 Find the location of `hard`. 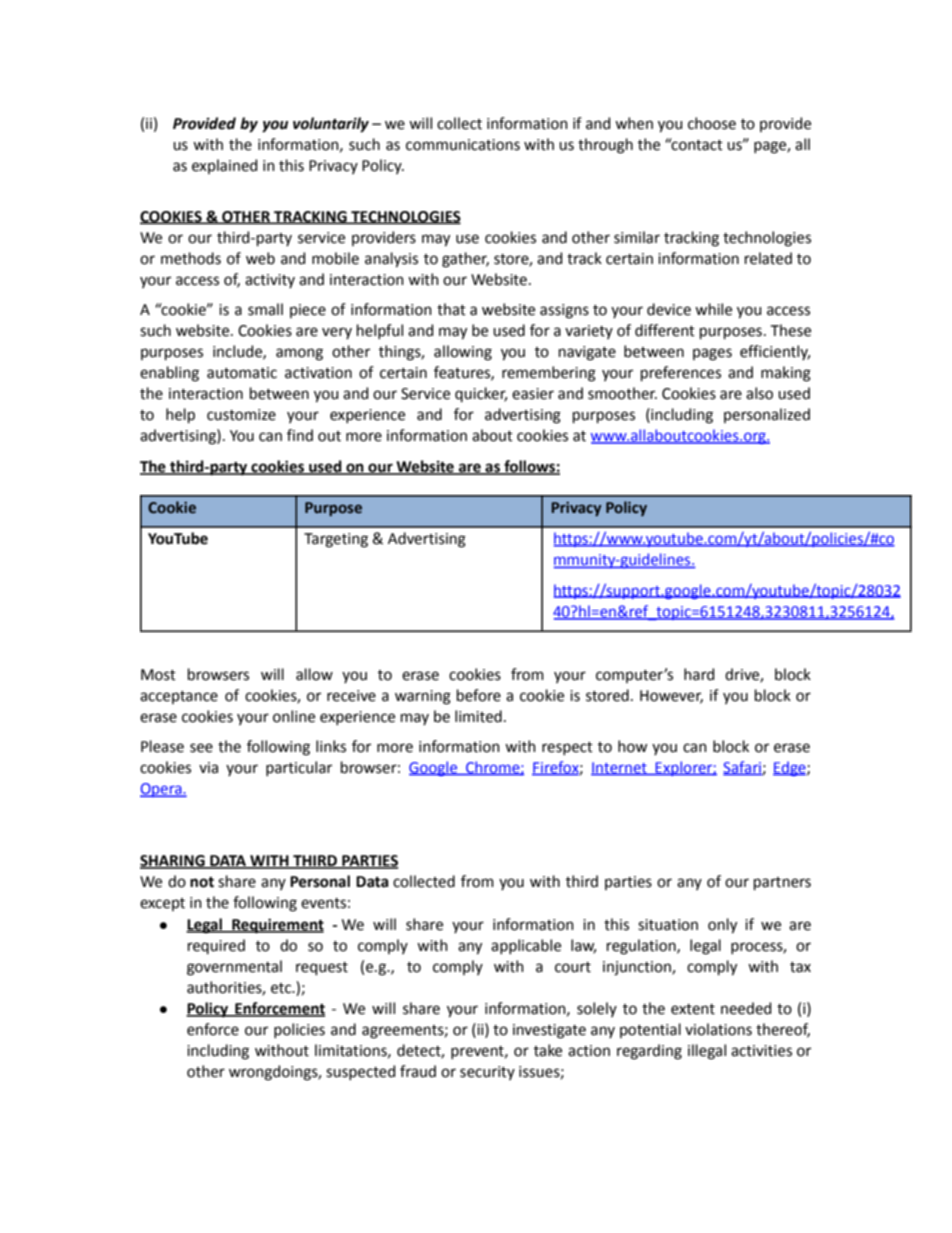

hard is located at coordinates (699, 674).
